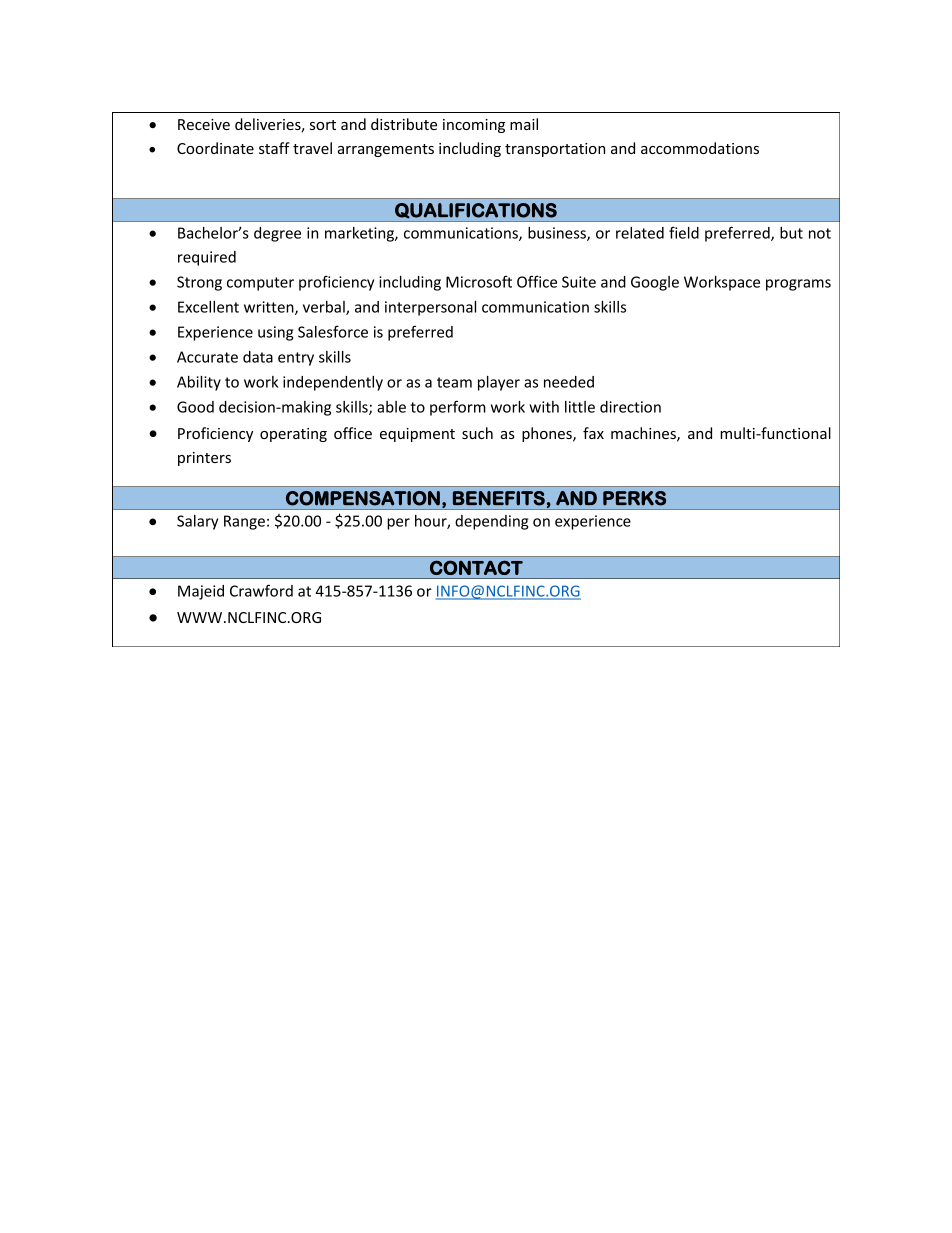  What do you see at coordinates (634, 498) in the screenshot?
I see `PERKS` at bounding box center [634, 498].
